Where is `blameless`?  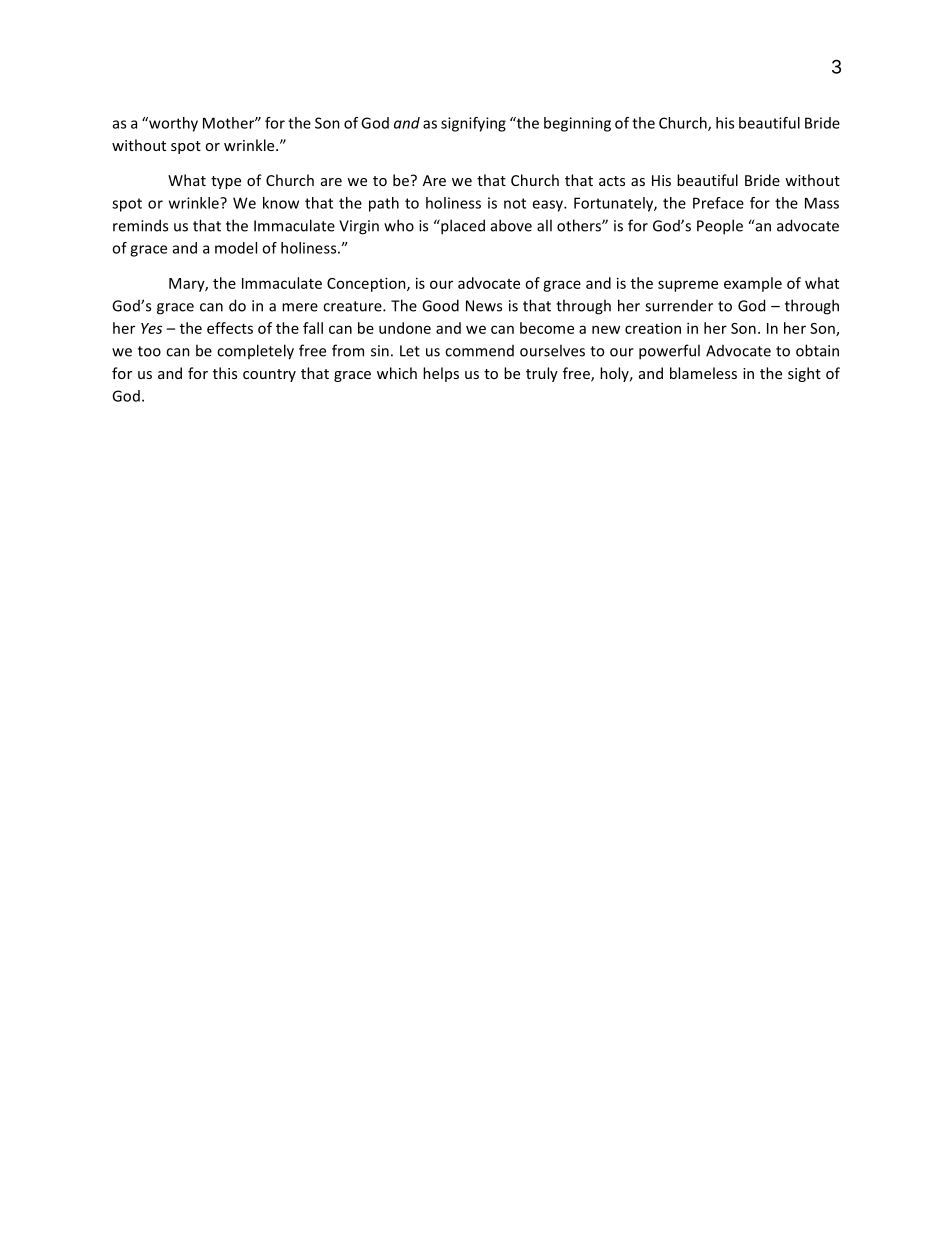 blameless is located at coordinates (703, 373).
